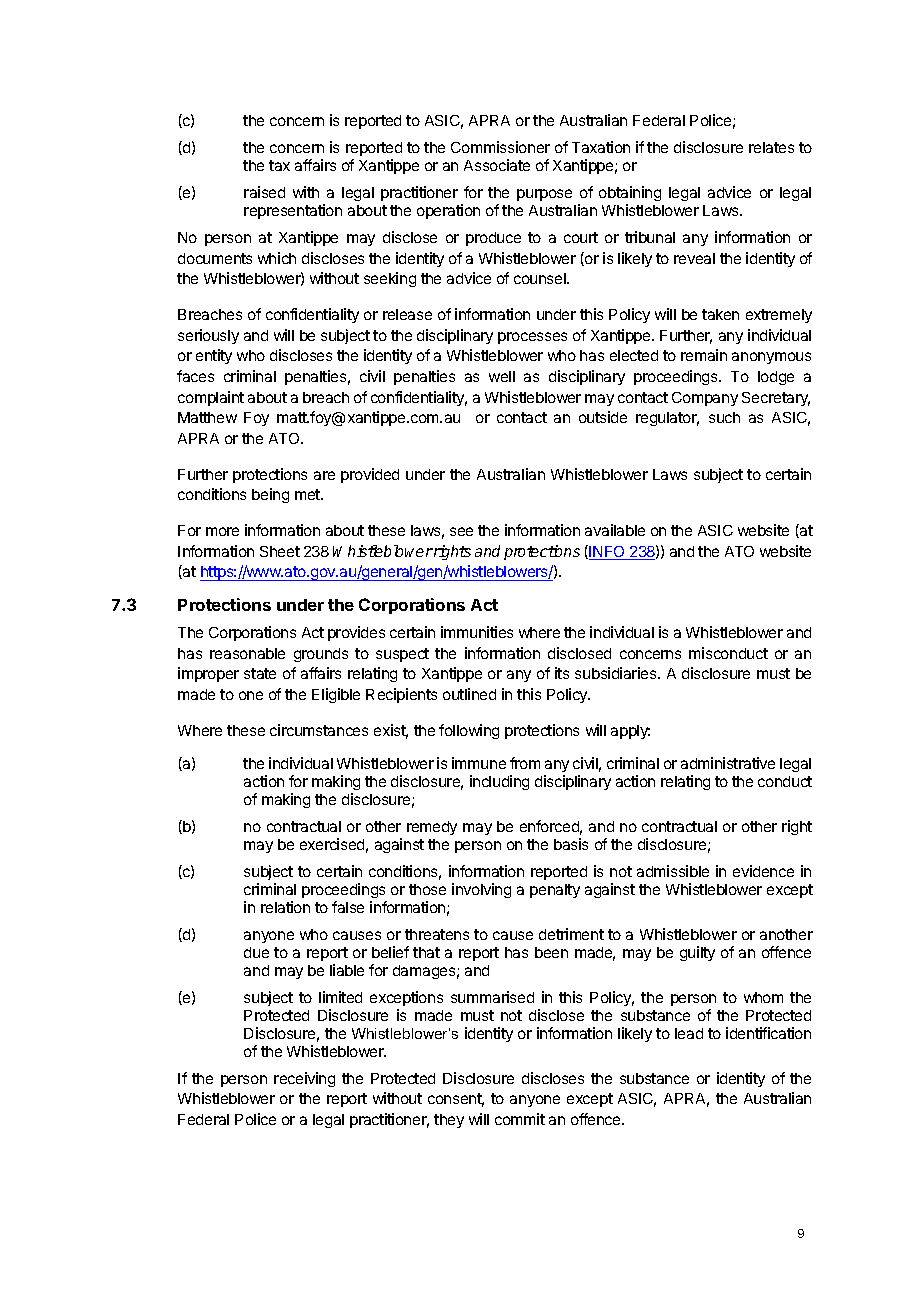 The image size is (924, 1308). What do you see at coordinates (370, 475) in the screenshot?
I see `provided` at bounding box center [370, 475].
